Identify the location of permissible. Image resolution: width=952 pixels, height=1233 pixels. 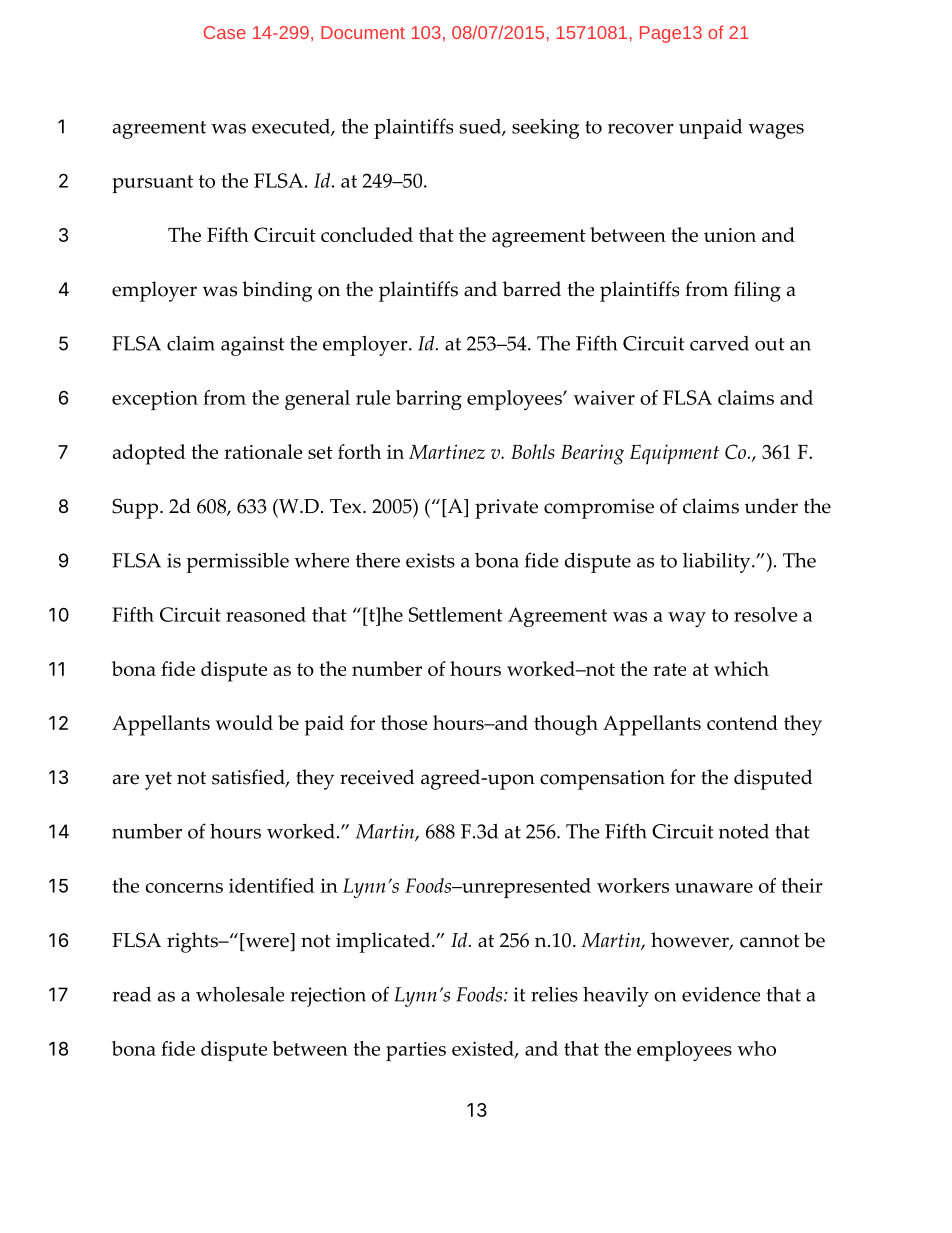
(238, 562).
